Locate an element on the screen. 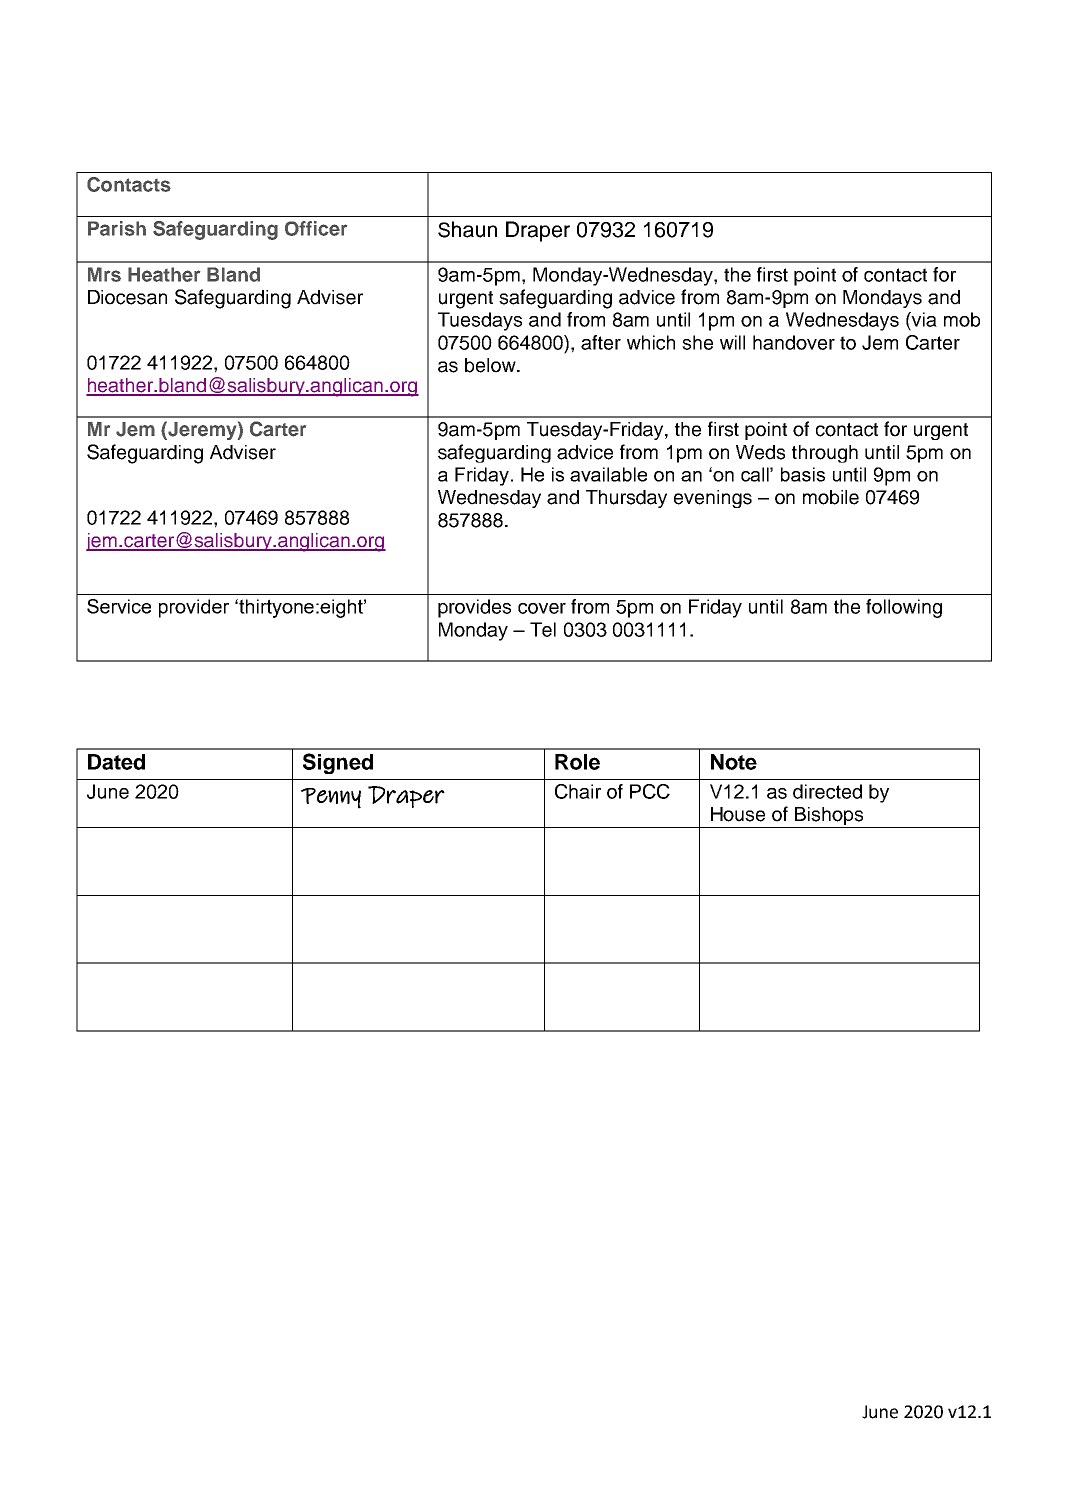 This screenshot has height=1511, width=1068. below is located at coordinates (491, 365).
